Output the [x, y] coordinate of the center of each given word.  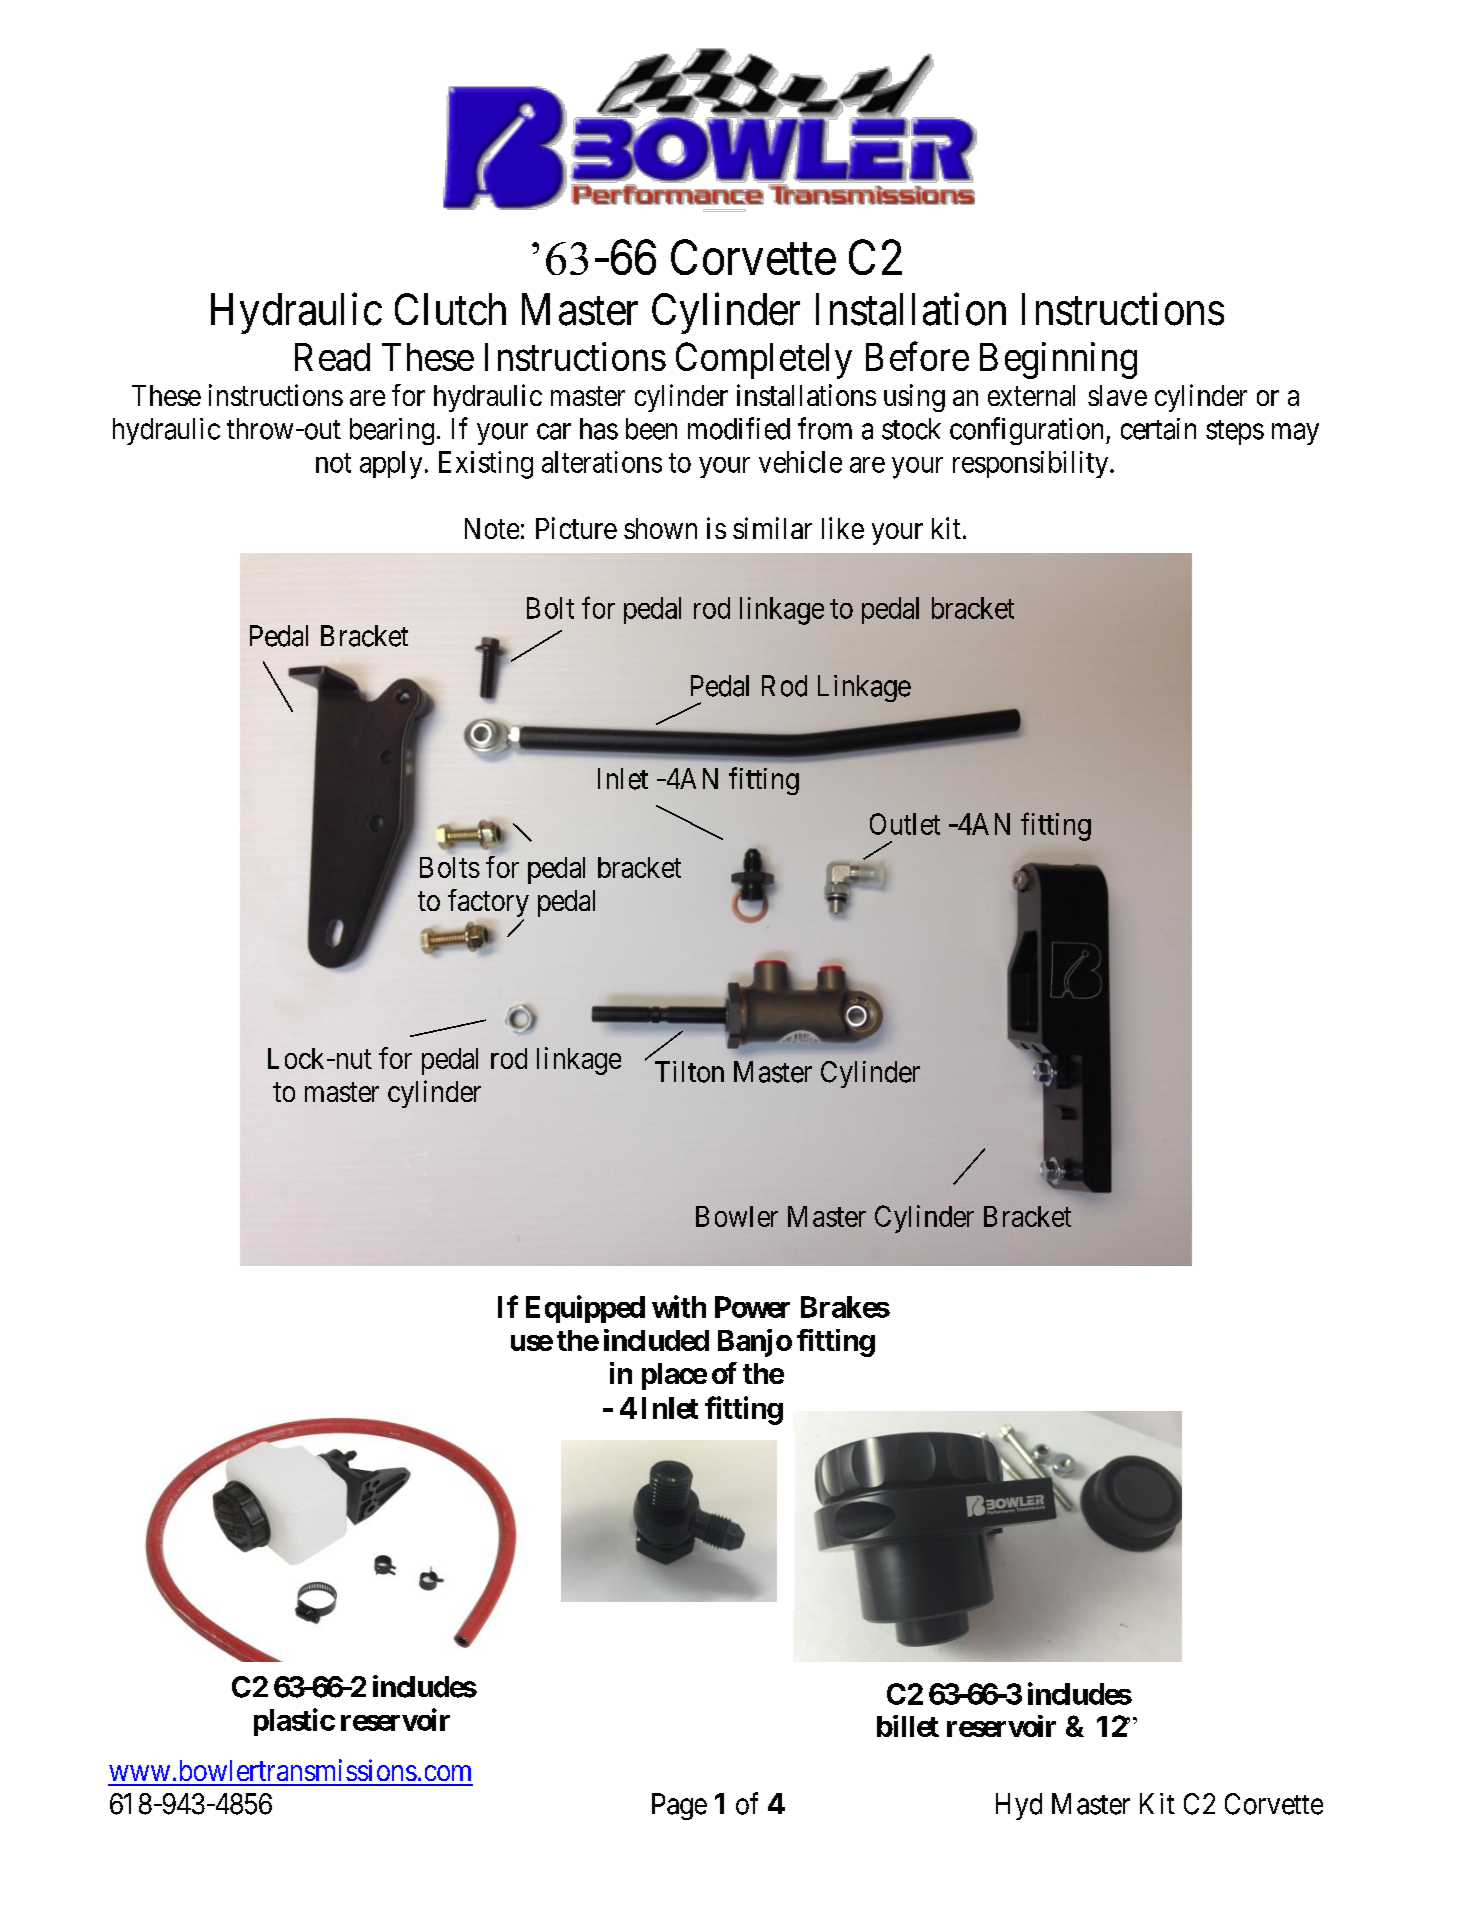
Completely [764, 360]
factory [488, 904]
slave [1117, 395]
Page [679, 1806]
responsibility [1032, 464]
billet [908, 1726]
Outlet [905, 824]
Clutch [450, 309]
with [679, 1306]
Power [752, 1307]
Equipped [585, 1309]
